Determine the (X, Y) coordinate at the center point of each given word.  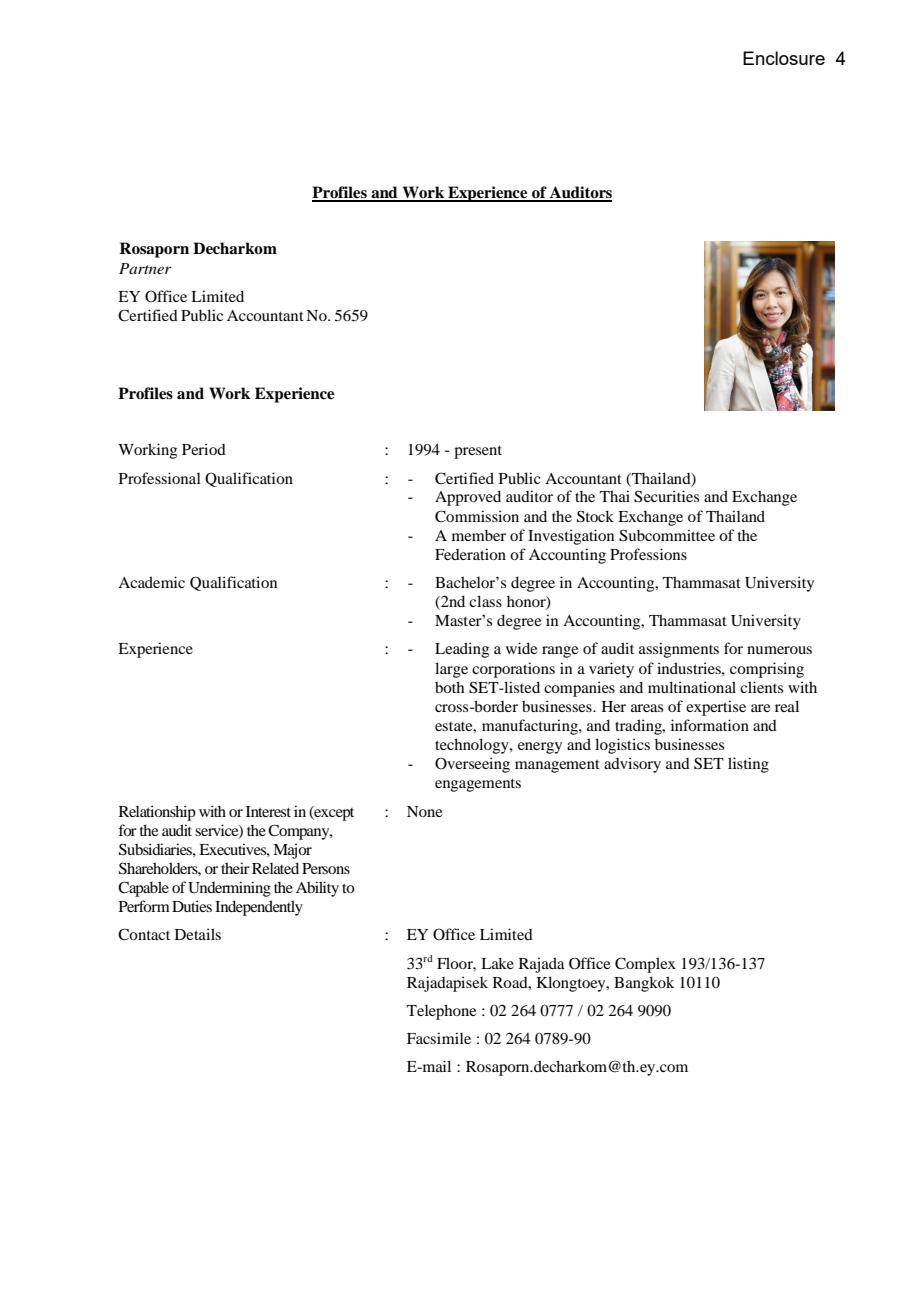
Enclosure (784, 58)
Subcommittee (667, 535)
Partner (145, 268)
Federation (470, 554)
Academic (151, 582)
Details (198, 934)
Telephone (441, 1012)
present (478, 452)
